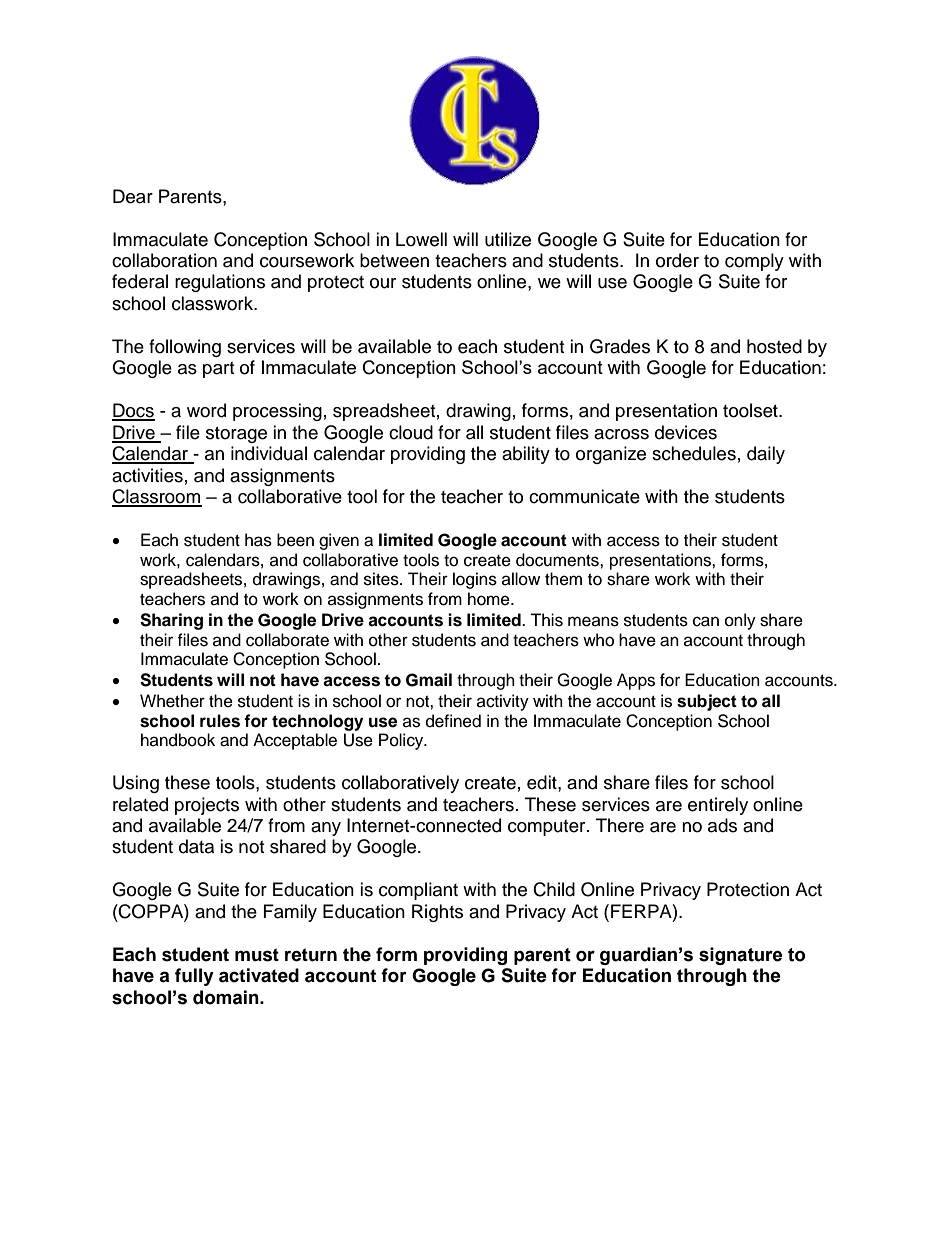 This image has width=952, height=1233. Describe the element at coordinates (421, 239) in the image. I see `Lowell` at that location.
